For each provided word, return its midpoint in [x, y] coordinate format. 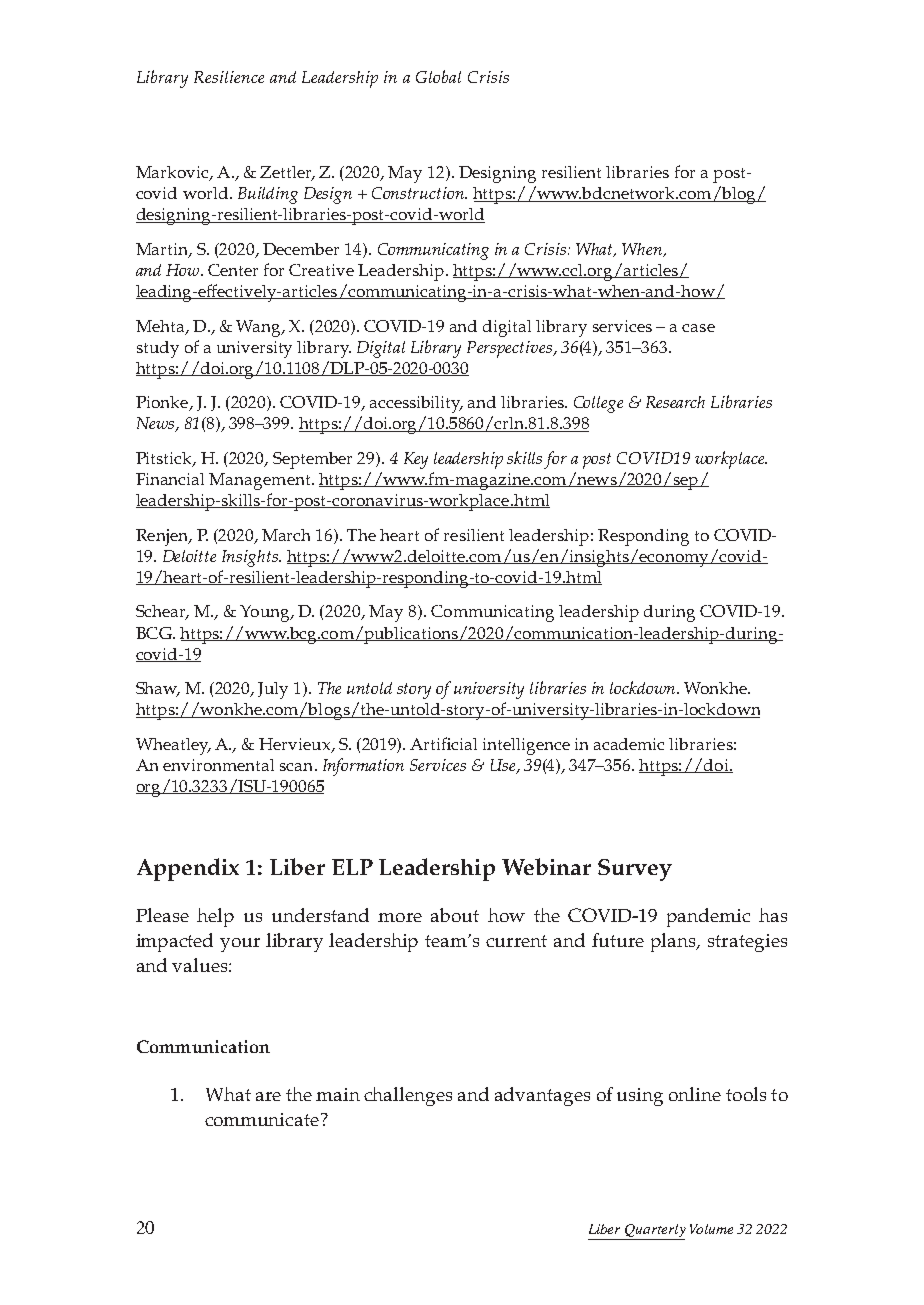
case [698, 328]
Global [438, 76]
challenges [408, 1096]
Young [266, 613]
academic [629, 744]
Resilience [229, 77]
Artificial [443, 743]
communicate [262, 1119]
